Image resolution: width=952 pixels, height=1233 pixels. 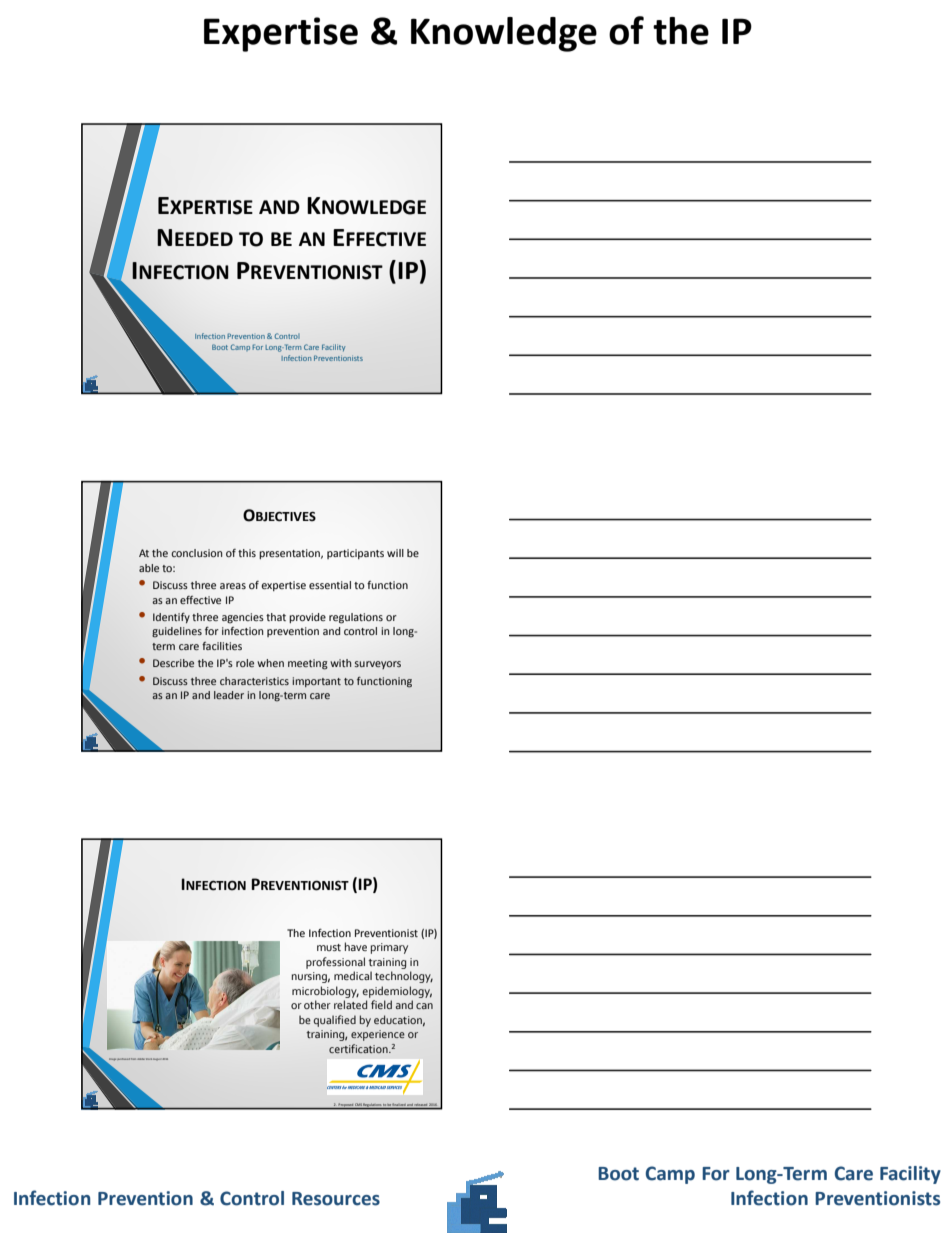 What do you see at coordinates (336, 1199) in the document?
I see `Resources` at bounding box center [336, 1199].
